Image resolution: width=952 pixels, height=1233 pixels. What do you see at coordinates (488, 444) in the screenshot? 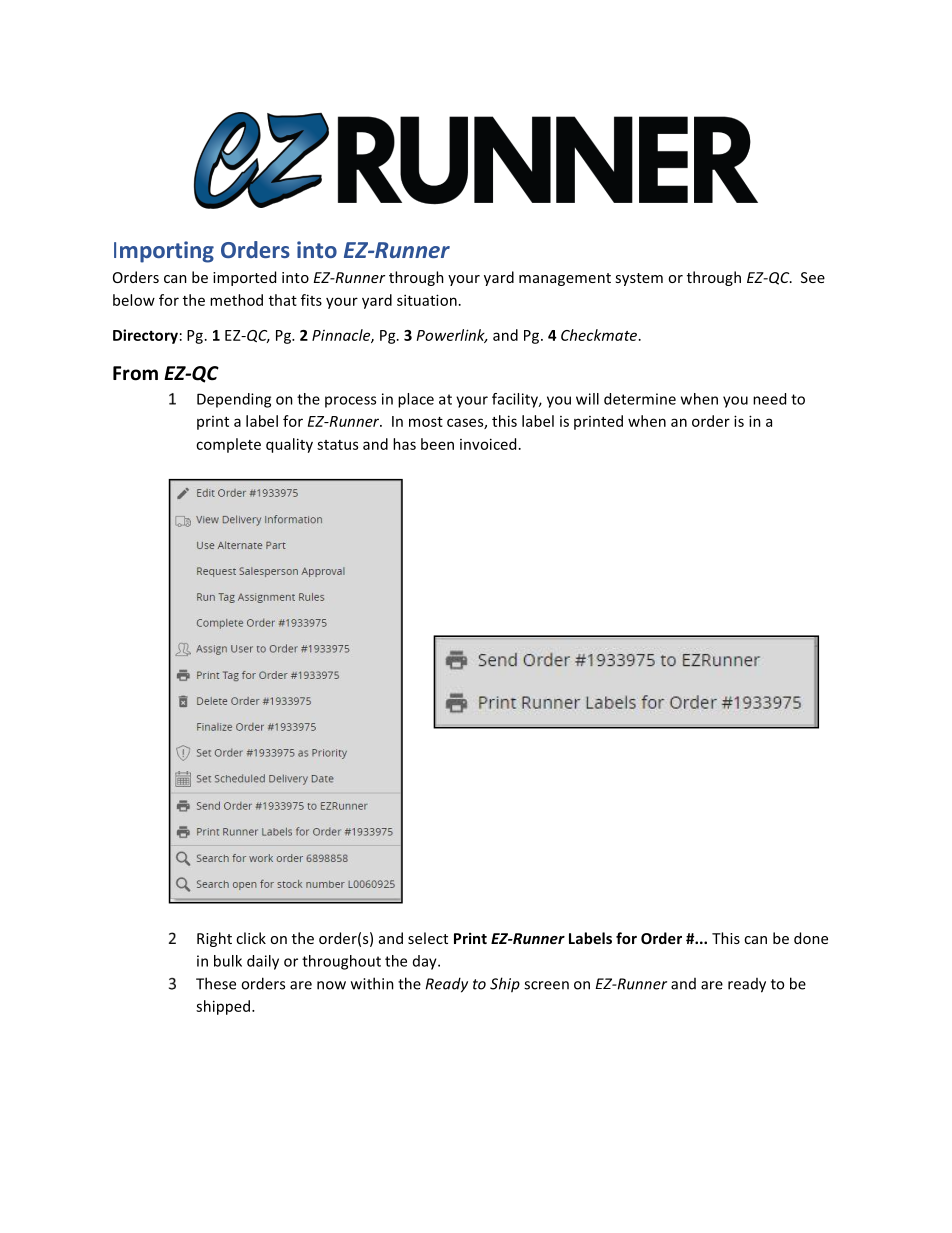
I see `invoiced` at bounding box center [488, 444].
